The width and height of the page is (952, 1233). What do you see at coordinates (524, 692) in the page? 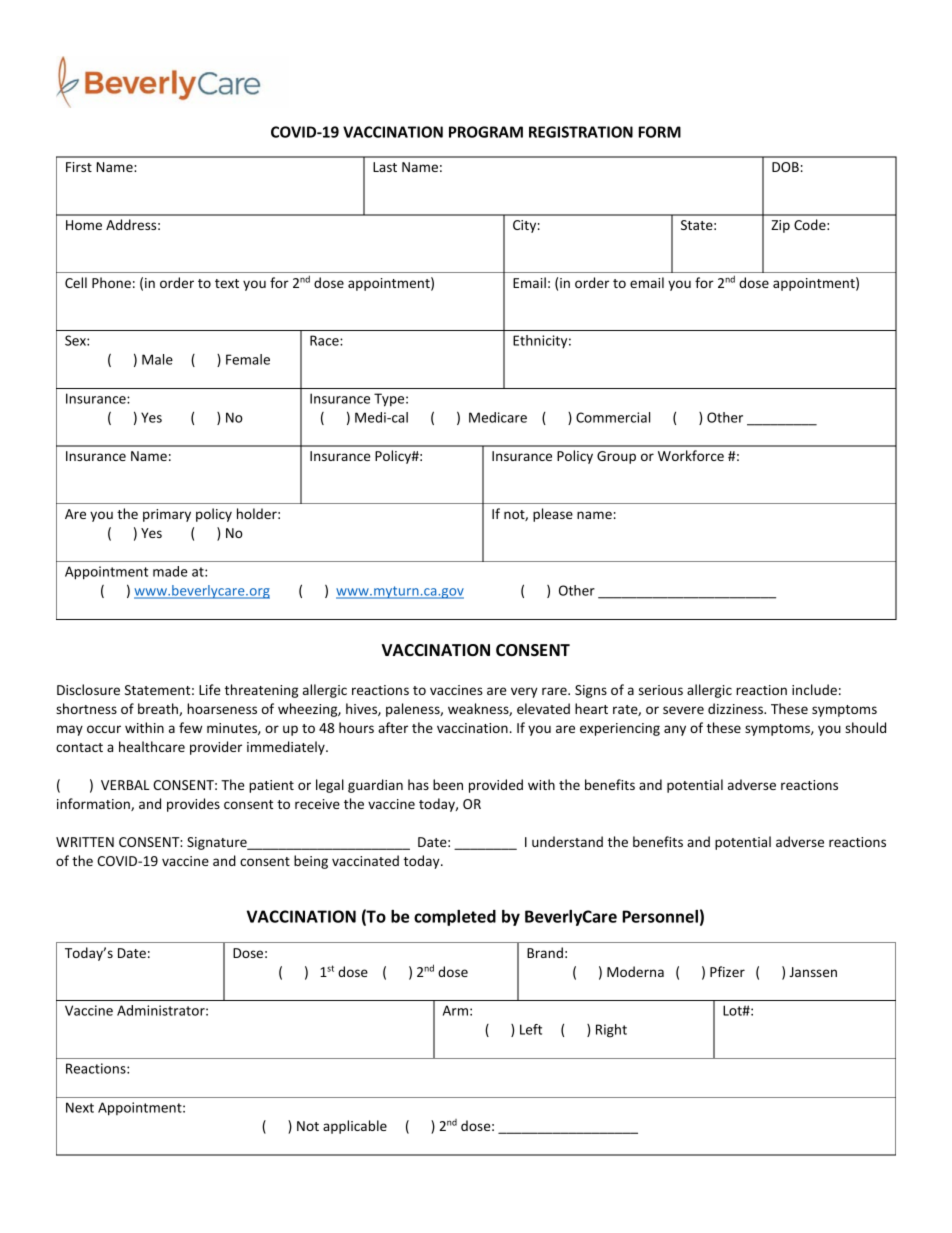
I see `very` at bounding box center [524, 692].
